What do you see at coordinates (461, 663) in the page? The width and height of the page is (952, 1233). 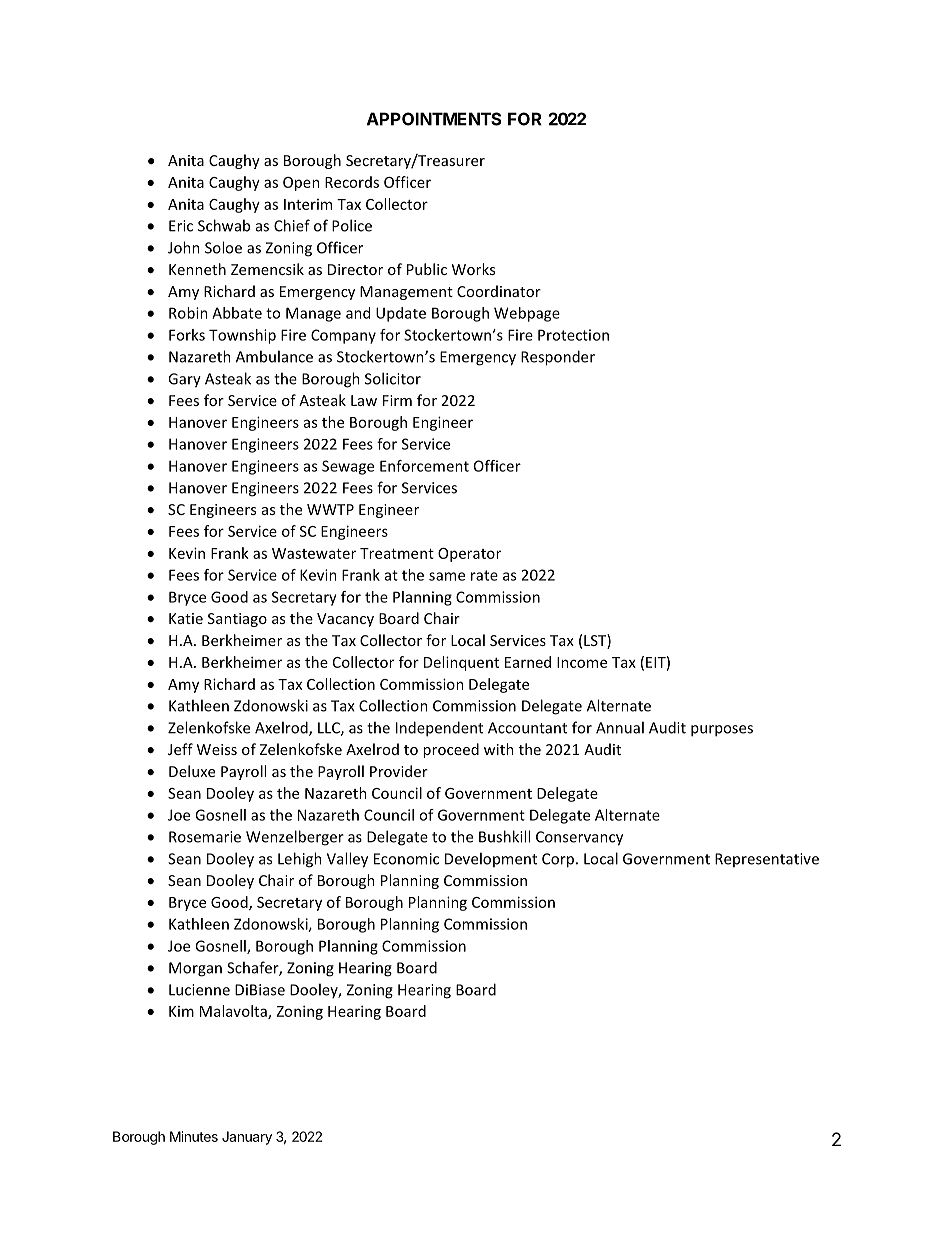 I see `Delinquent` at bounding box center [461, 663].
